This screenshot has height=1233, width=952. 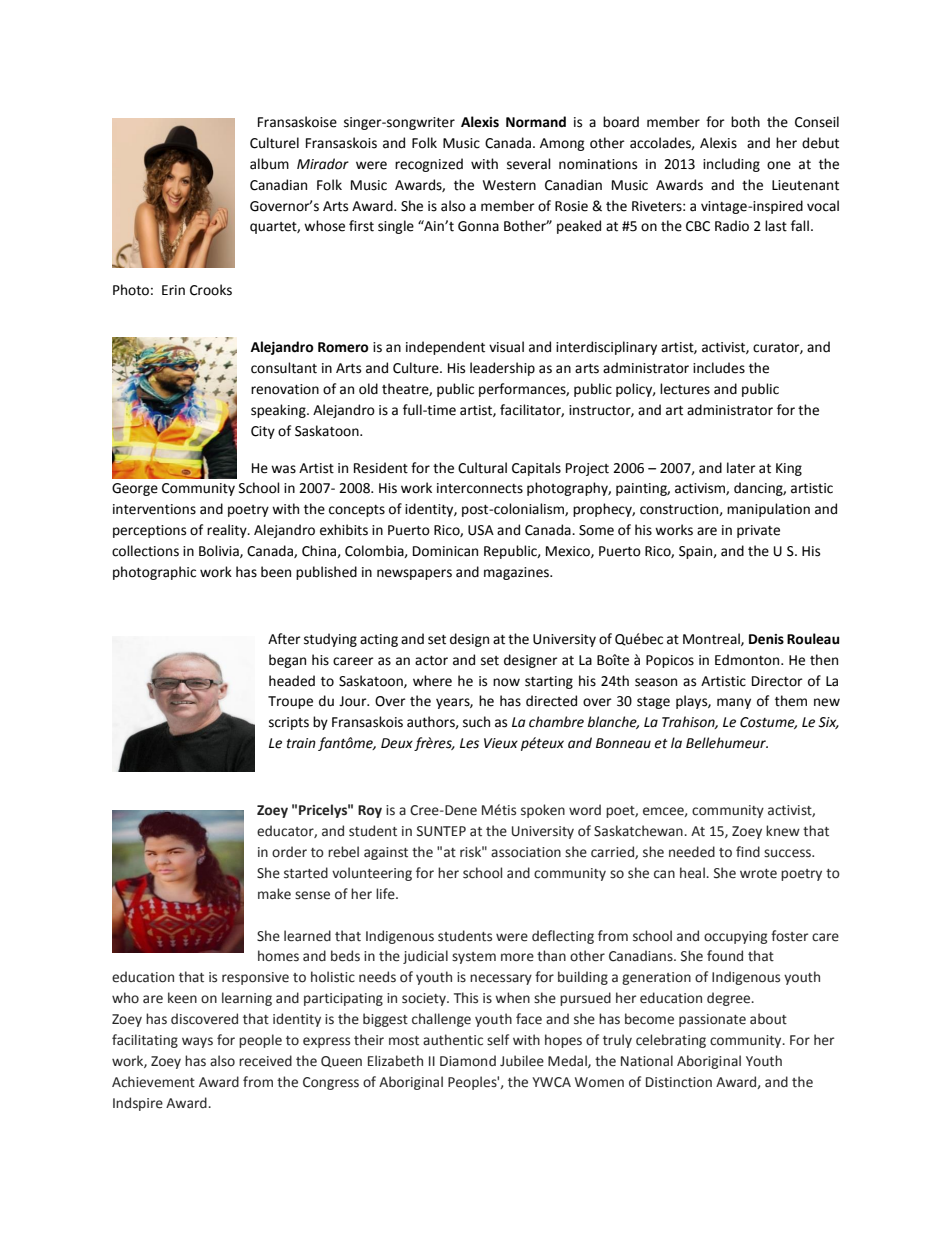 I want to click on many, so click(x=734, y=703).
